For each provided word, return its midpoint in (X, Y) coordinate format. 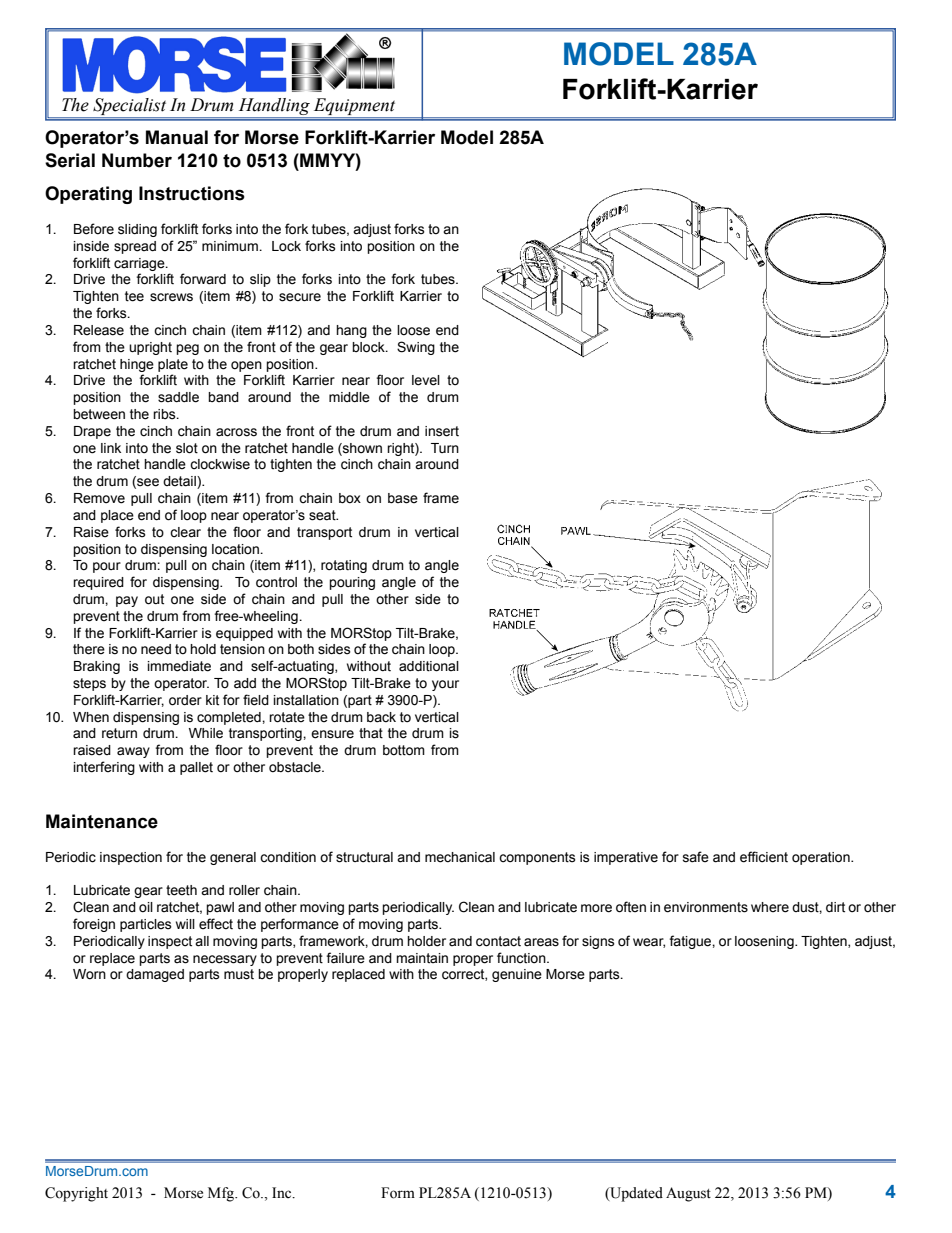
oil (146, 907)
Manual (177, 137)
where (770, 907)
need (156, 649)
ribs (165, 414)
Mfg (222, 1194)
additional (429, 666)
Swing (416, 348)
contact (498, 941)
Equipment (354, 106)
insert (442, 431)
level (426, 380)
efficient (764, 857)
